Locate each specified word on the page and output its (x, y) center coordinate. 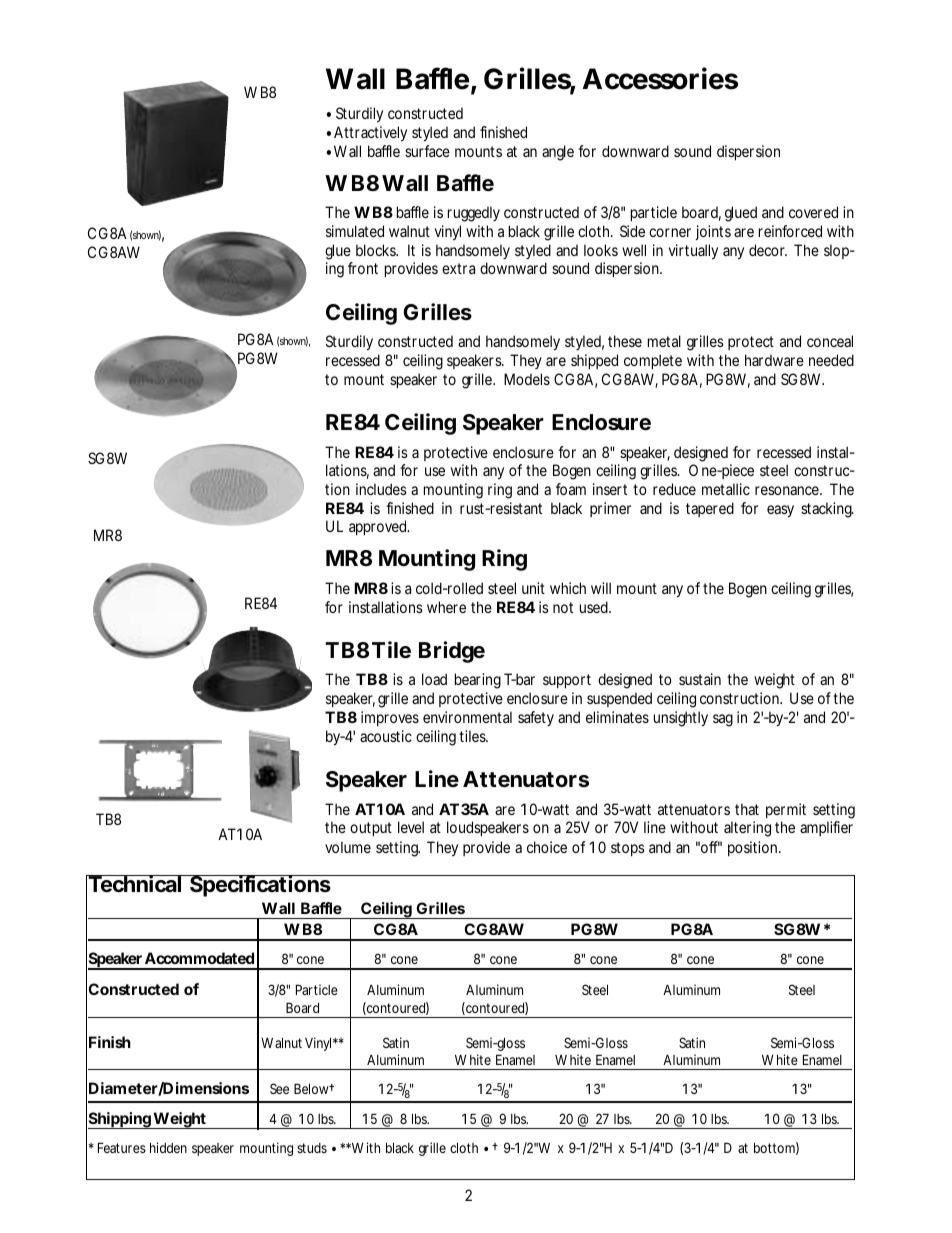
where (446, 607)
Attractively (370, 133)
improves (390, 718)
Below (312, 1088)
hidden (168, 1147)
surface (427, 151)
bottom (774, 1147)
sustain (700, 679)
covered (813, 212)
